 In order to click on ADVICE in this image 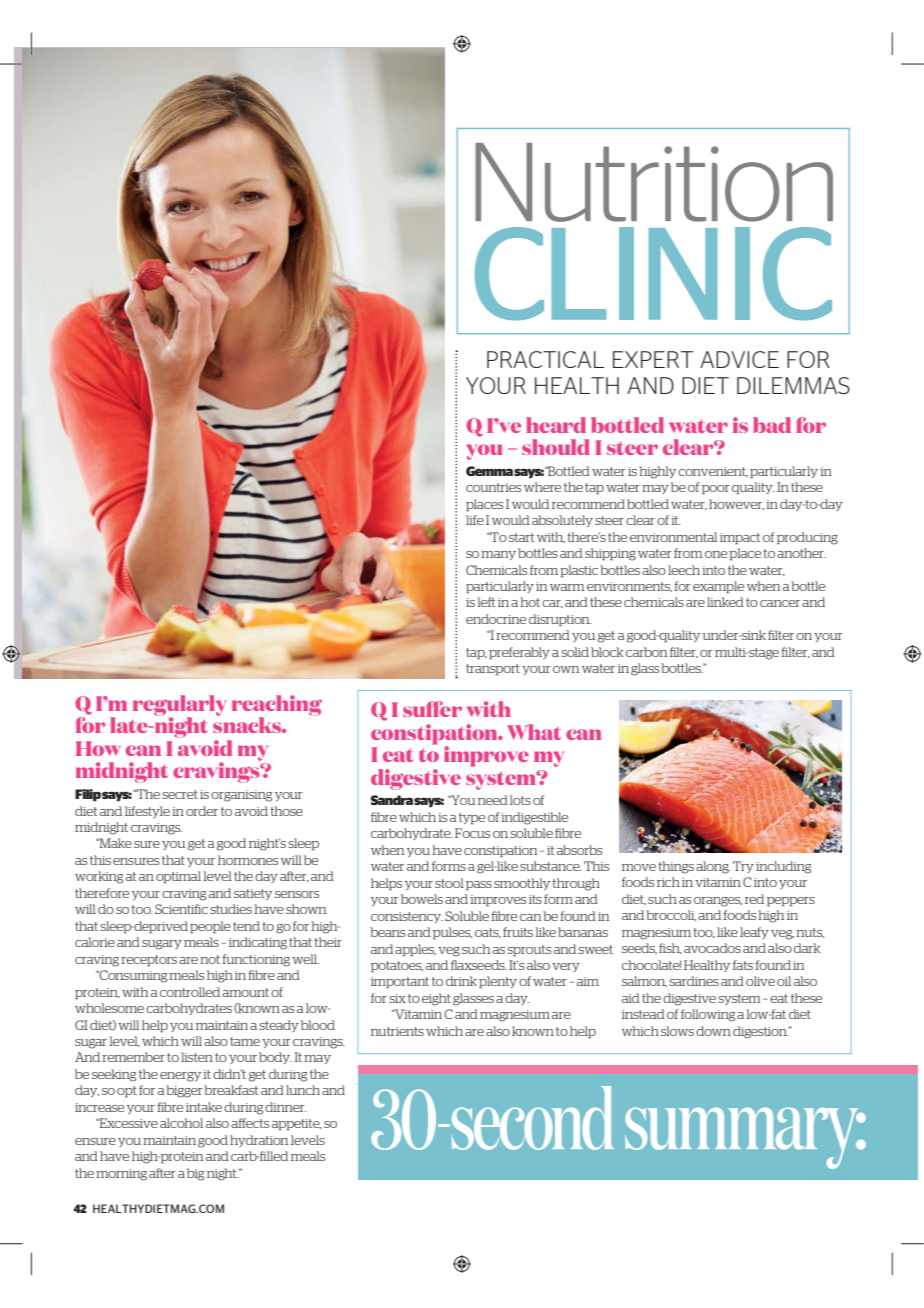, I will do `click(739, 359)`.
